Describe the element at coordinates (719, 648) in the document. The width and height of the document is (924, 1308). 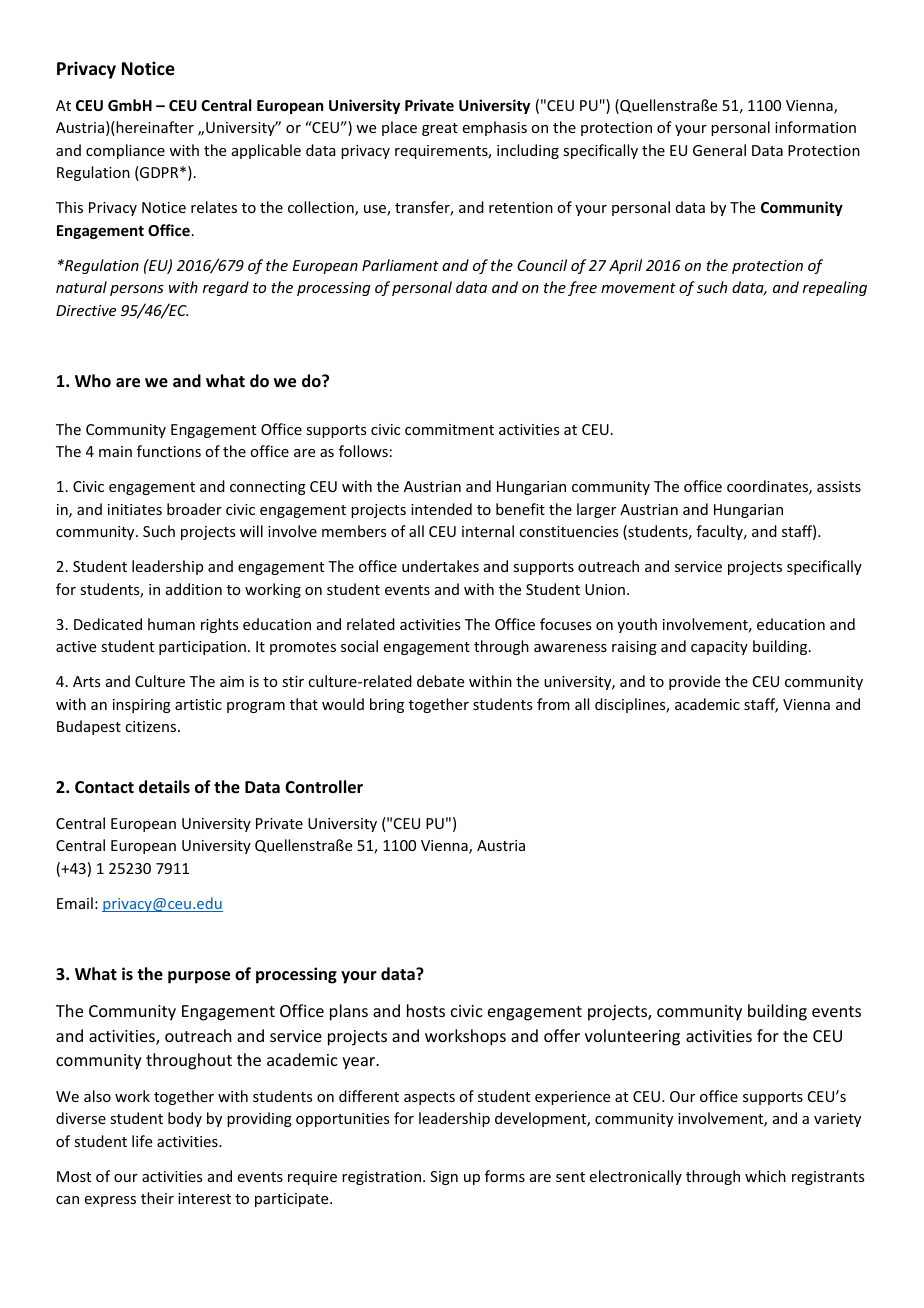
I see `capacity` at that location.
